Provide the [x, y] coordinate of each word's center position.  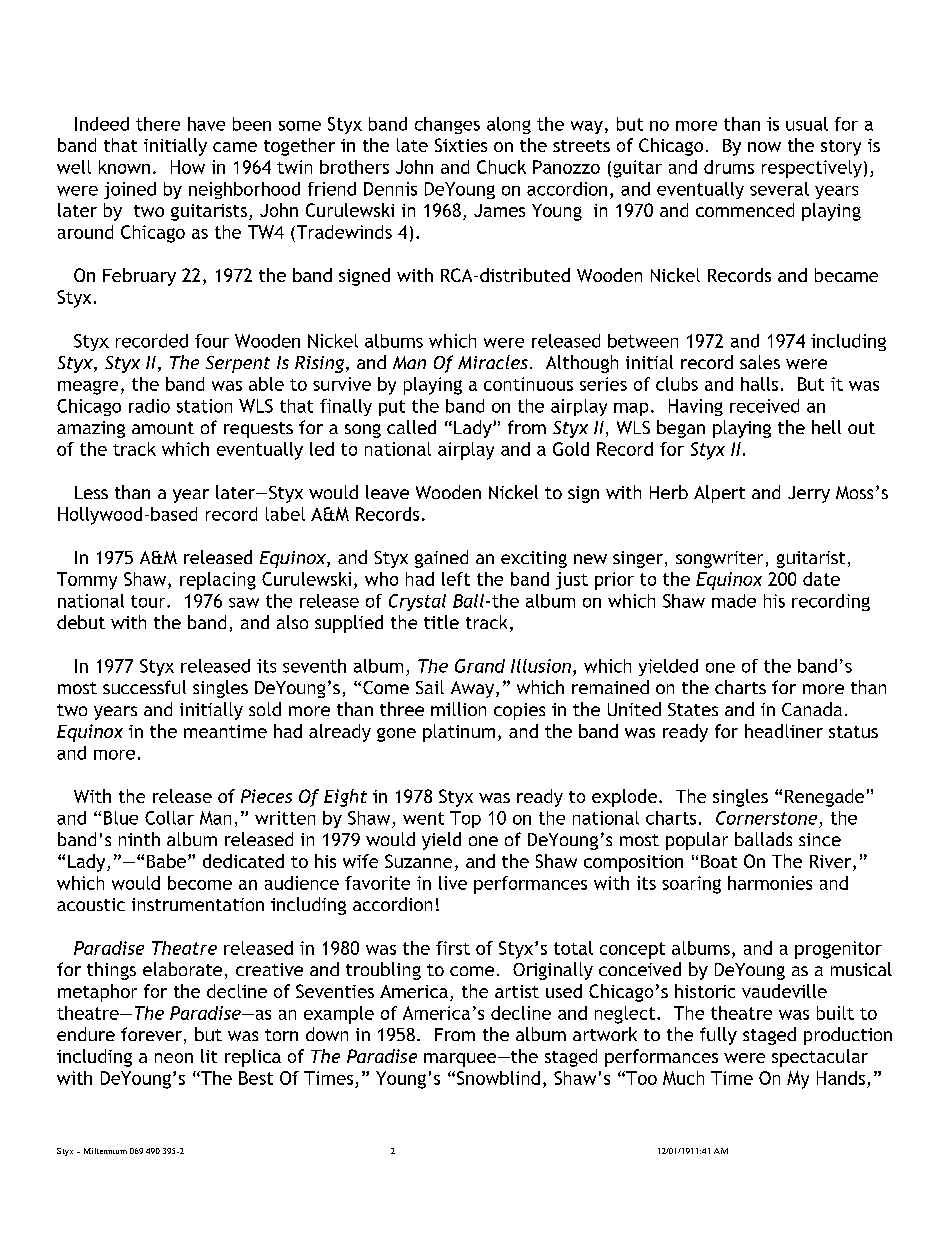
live [453, 883]
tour [149, 601]
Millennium [105, 1151]
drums [729, 167]
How [188, 167]
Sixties [461, 145]
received [764, 406]
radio [149, 406]
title [441, 622]
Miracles [493, 362]
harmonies [770, 883]
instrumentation [198, 904]
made [734, 601]
